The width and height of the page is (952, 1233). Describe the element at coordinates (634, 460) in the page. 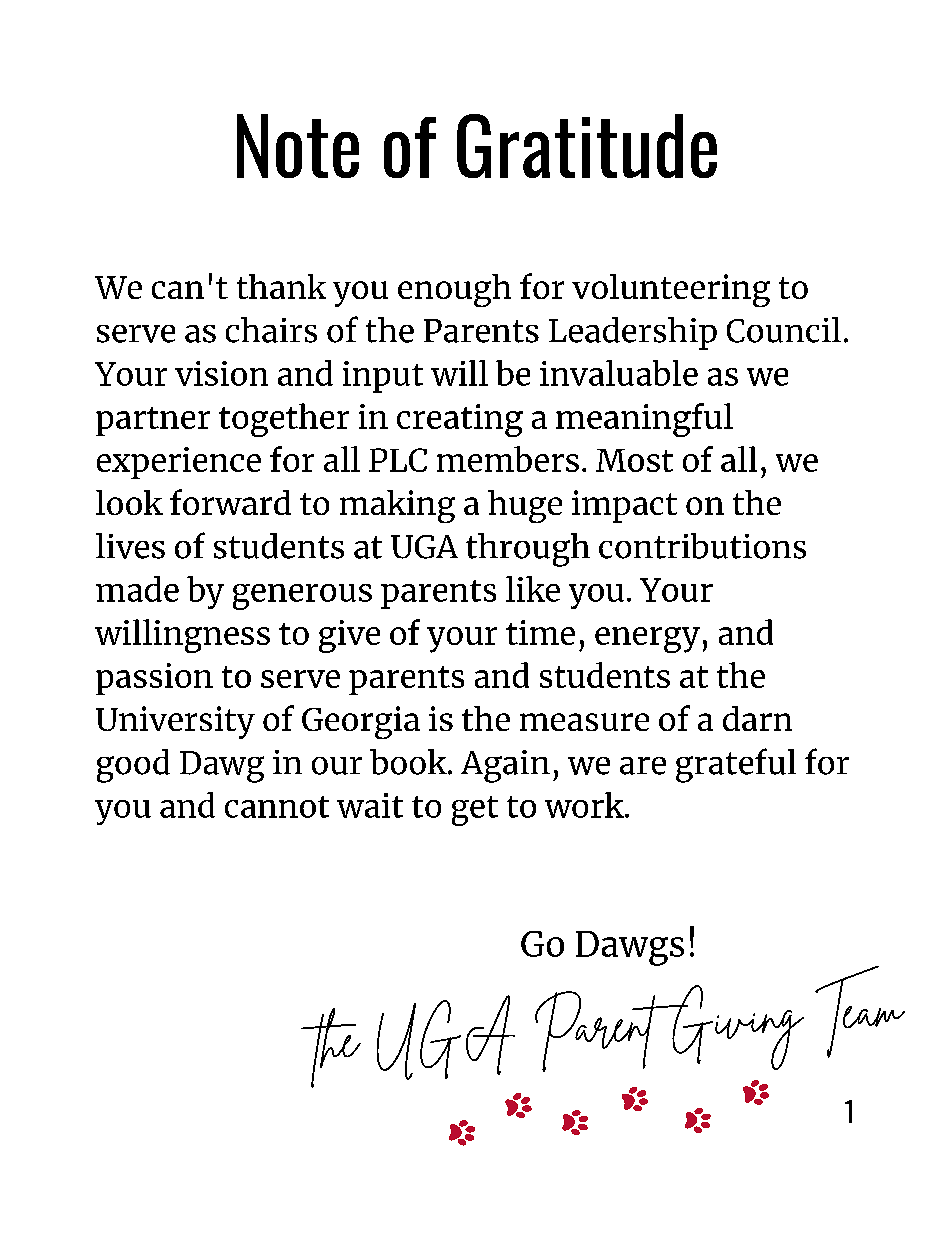

I see `Most` at that location.
